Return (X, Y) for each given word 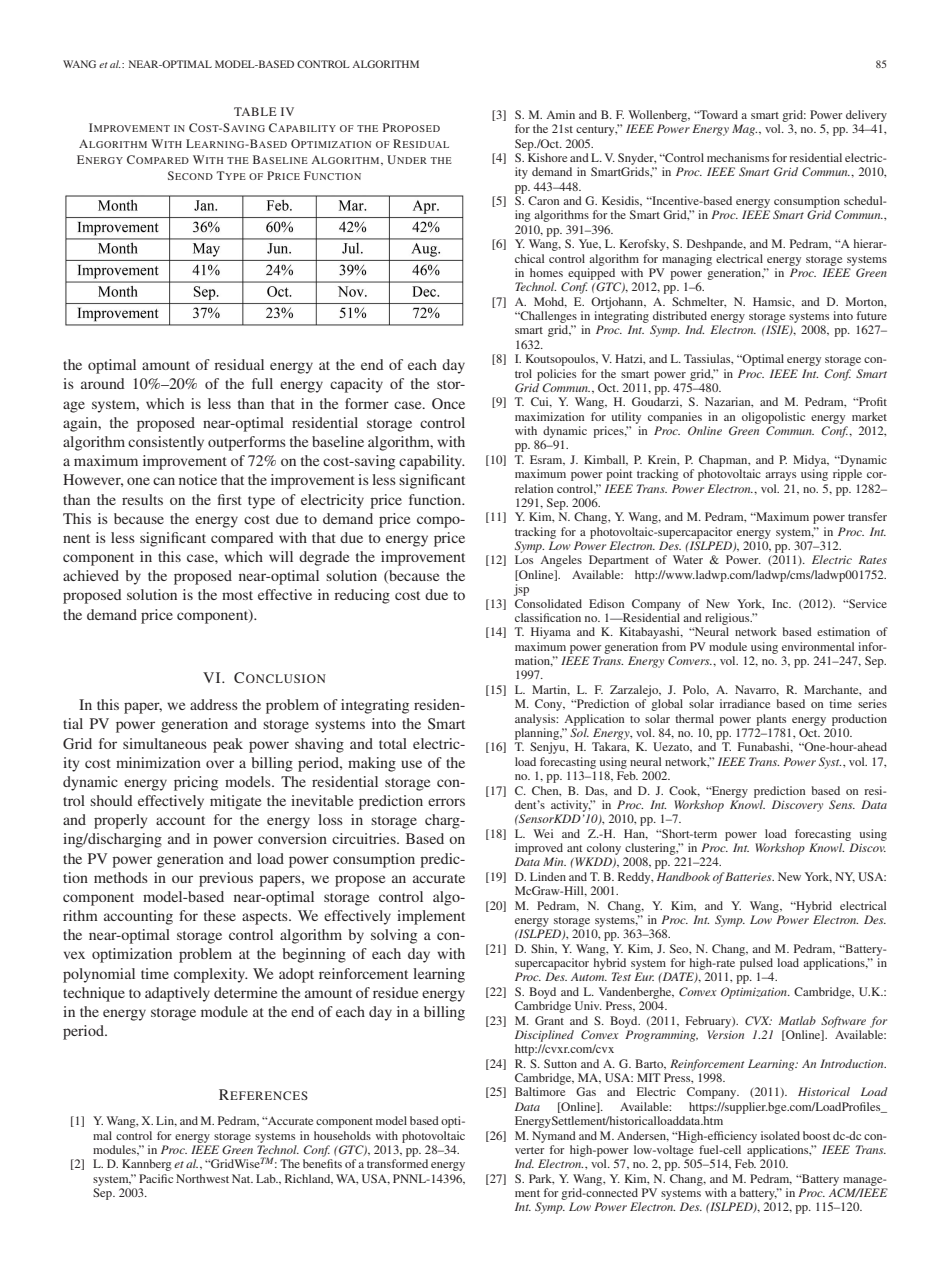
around (103, 383)
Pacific (156, 1178)
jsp (521, 590)
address (214, 704)
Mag (744, 130)
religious (728, 619)
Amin (560, 114)
